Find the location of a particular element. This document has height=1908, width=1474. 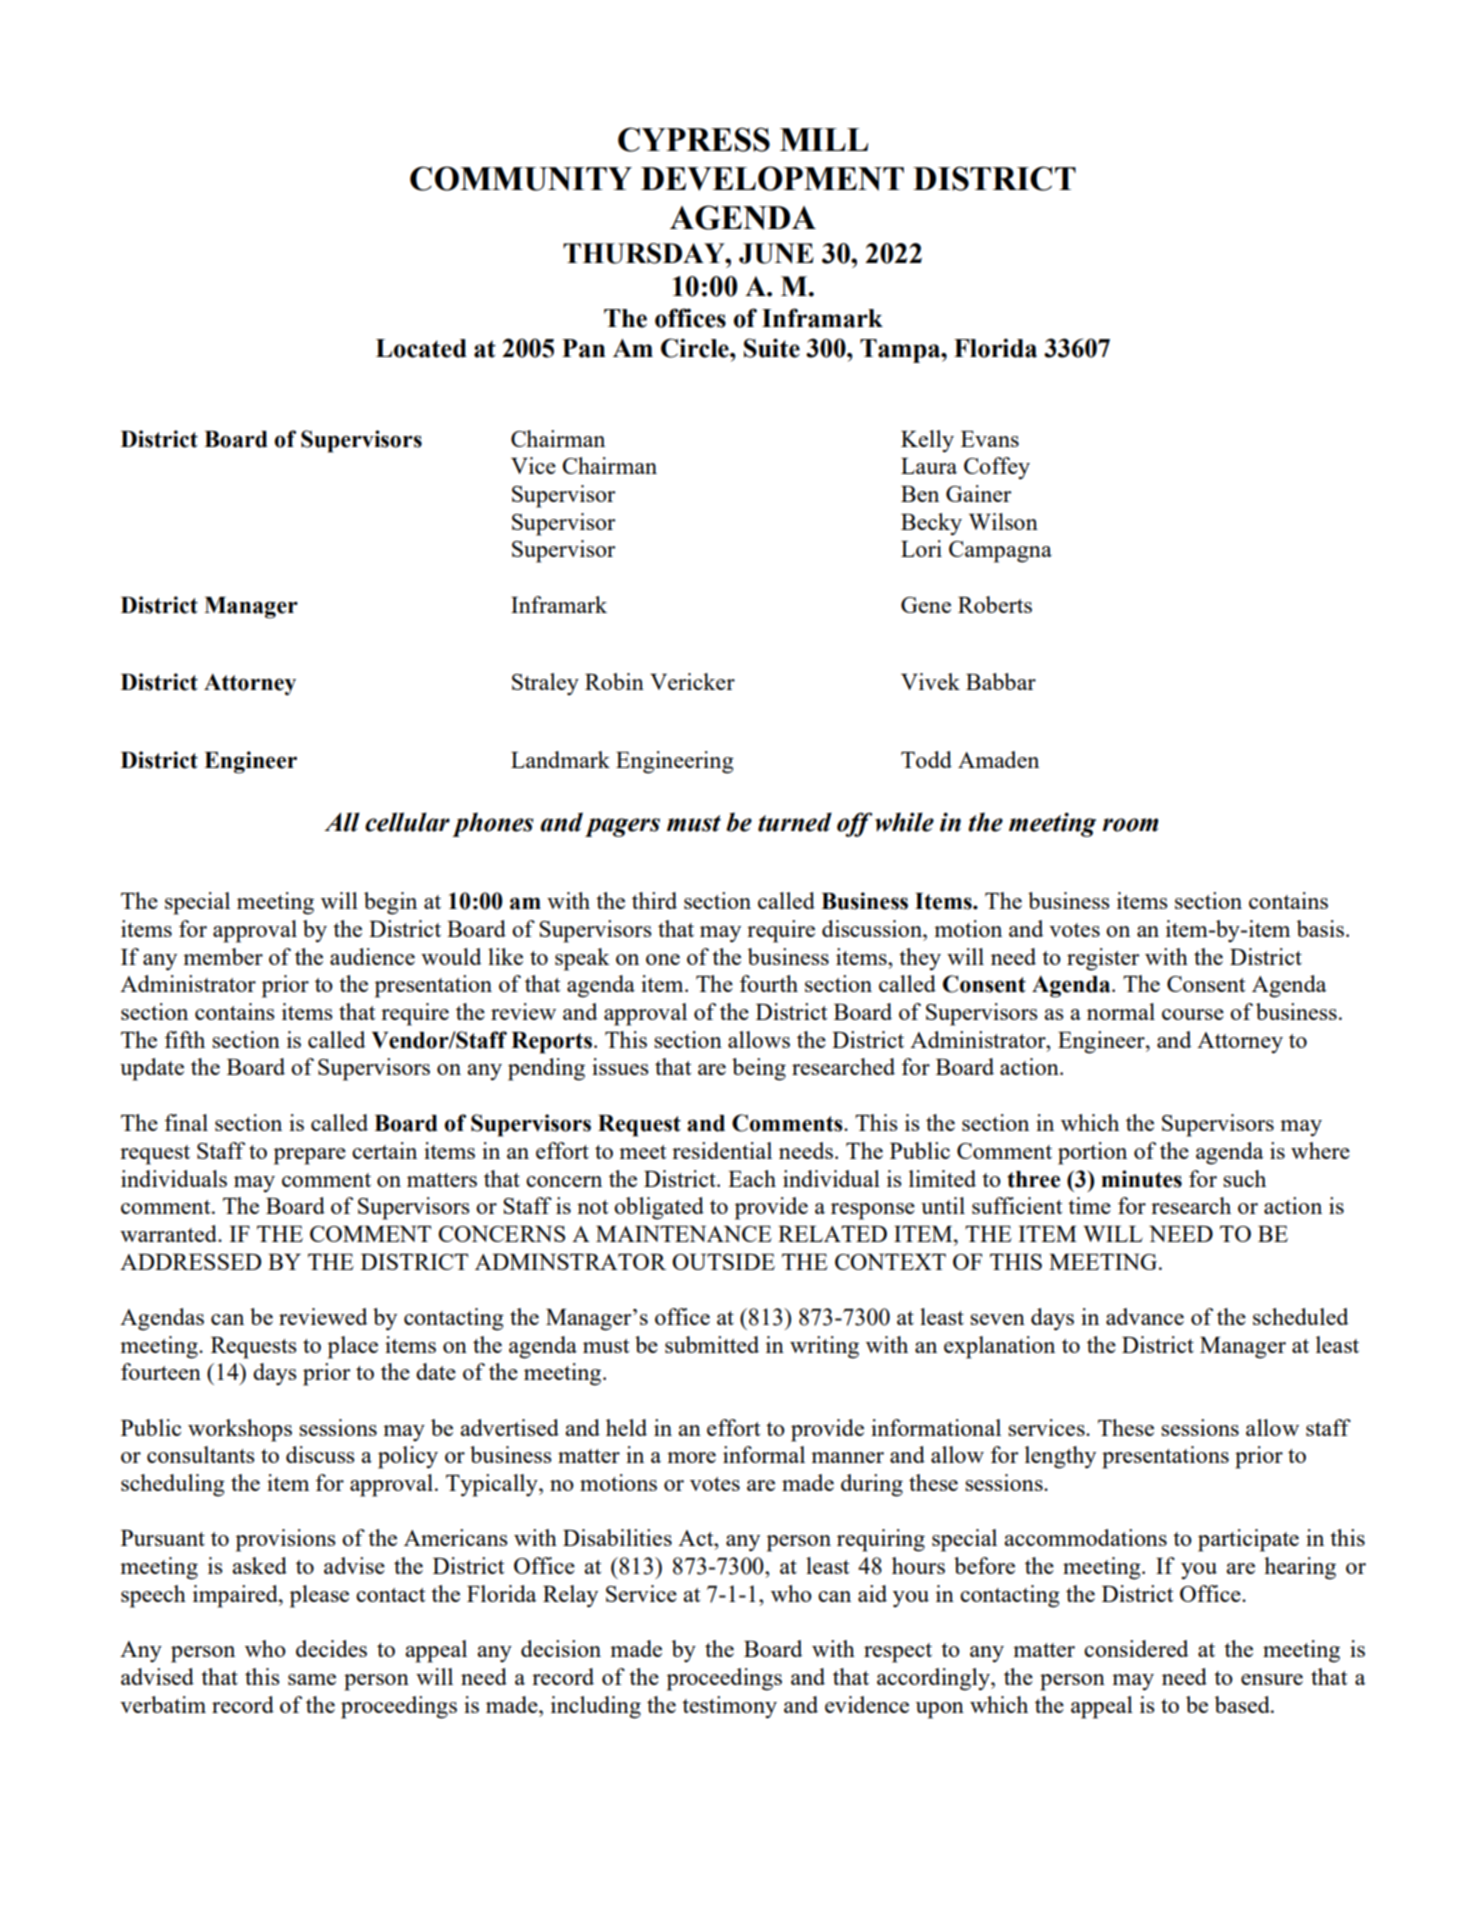

same is located at coordinates (312, 1679).
